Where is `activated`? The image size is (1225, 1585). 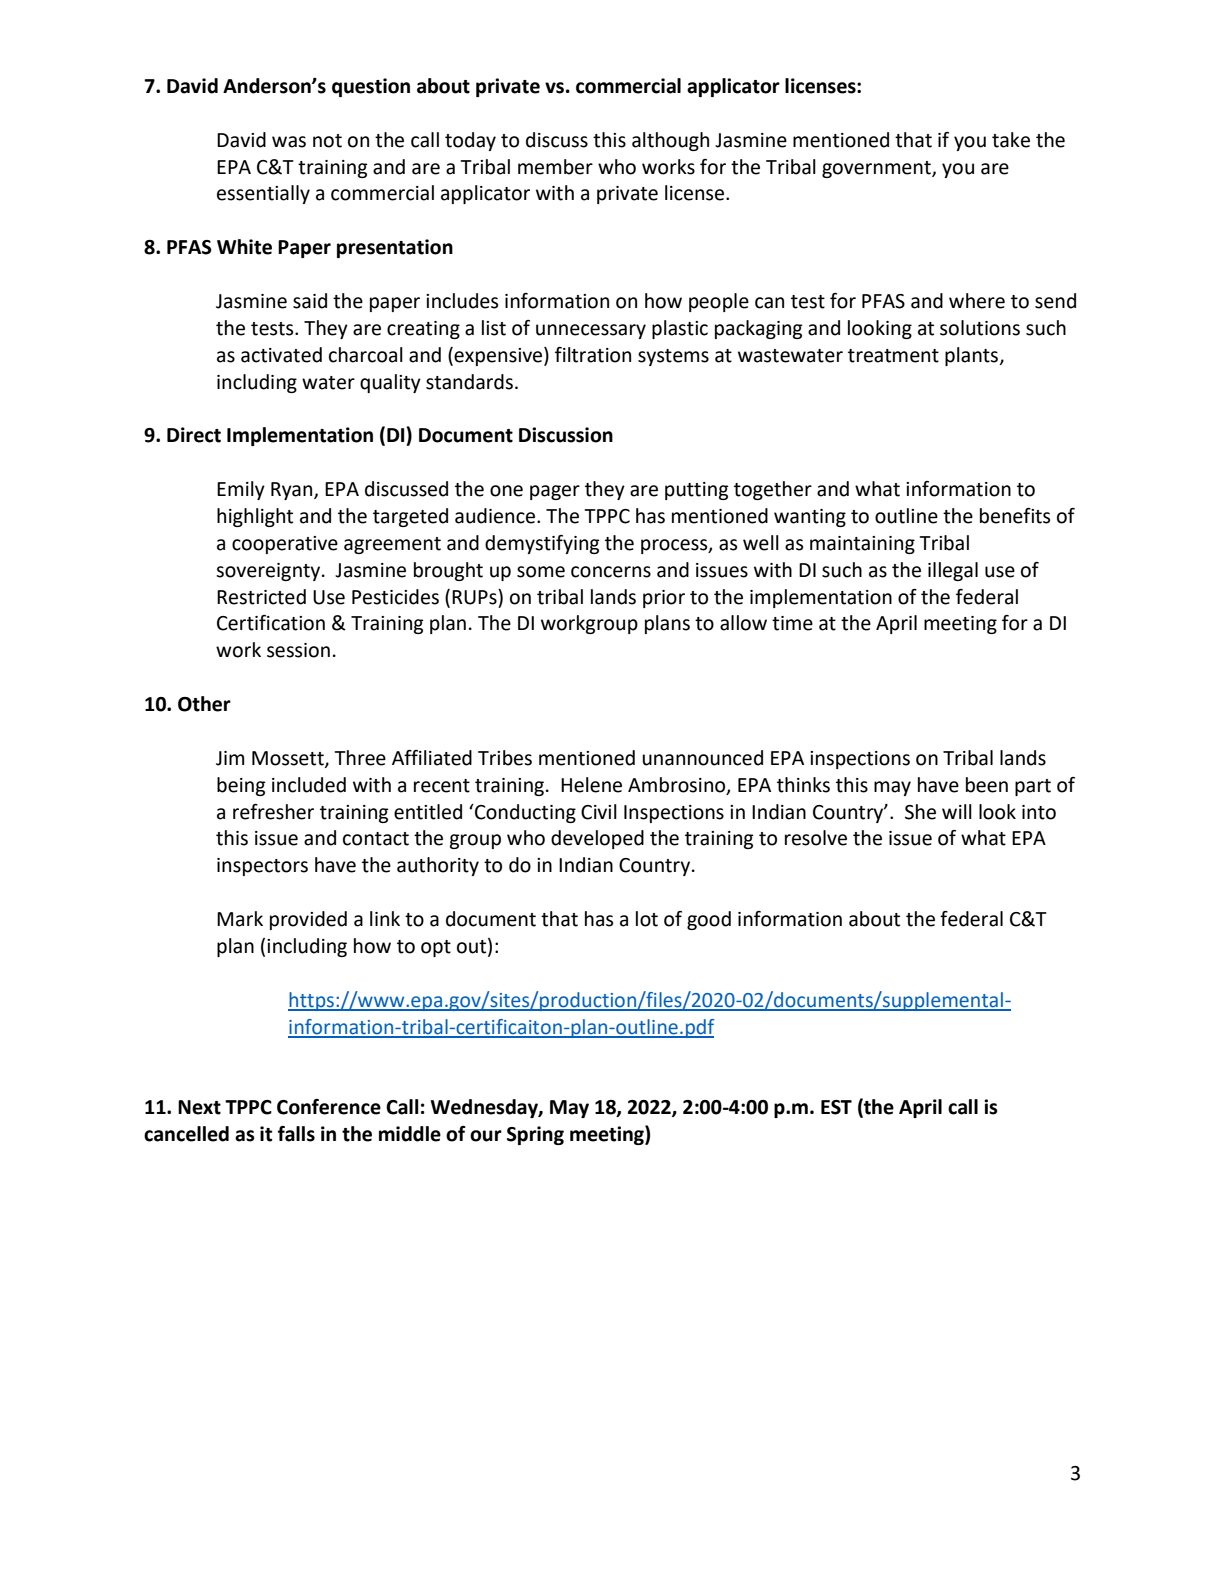
activated is located at coordinates (281, 355).
